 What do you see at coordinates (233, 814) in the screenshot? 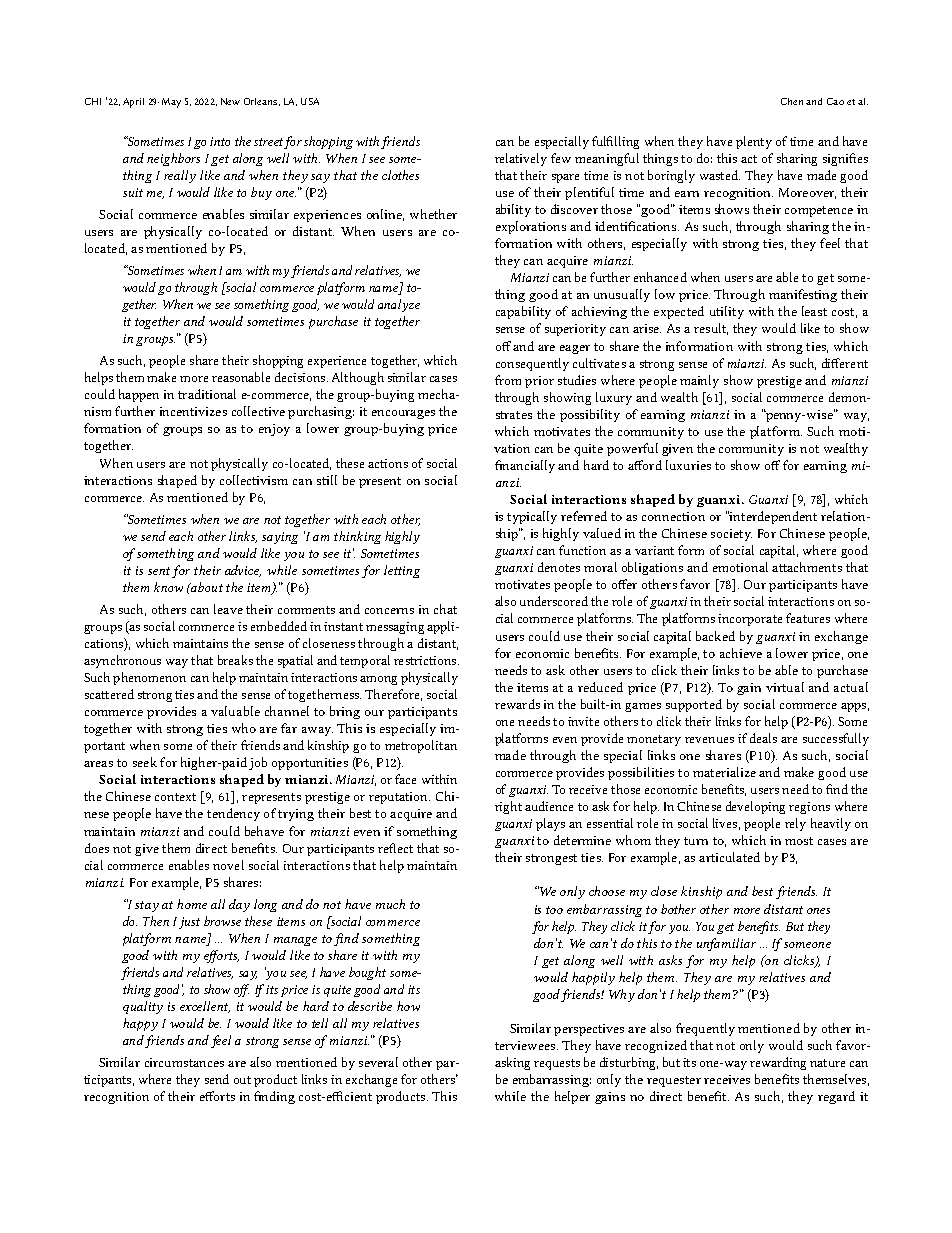
I see `tendency` at bounding box center [233, 814].
